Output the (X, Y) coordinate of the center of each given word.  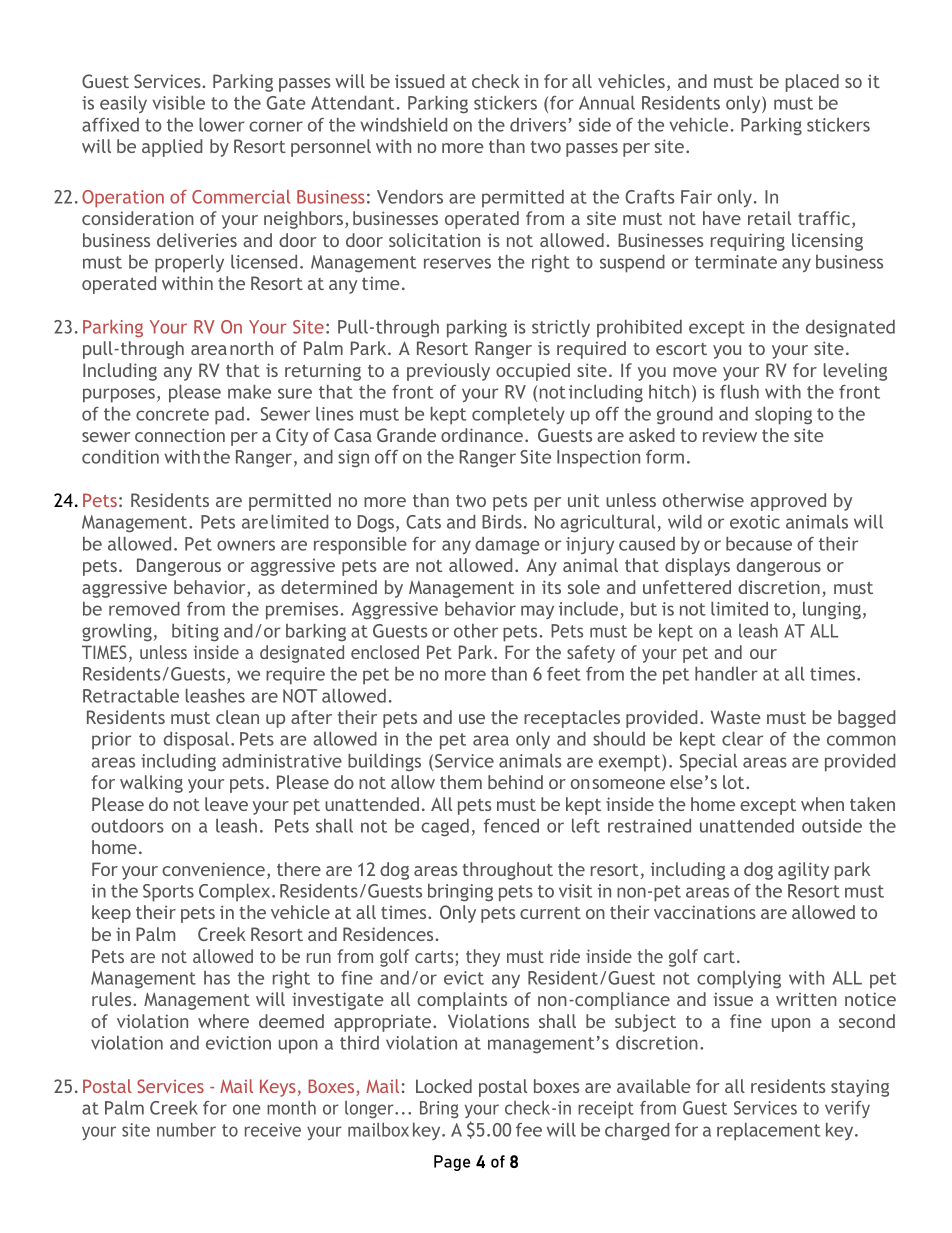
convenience (213, 869)
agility (803, 871)
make (249, 392)
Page (452, 1163)
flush (739, 392)
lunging (832, 611)
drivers (539, 125)
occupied (533, 372)
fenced (511, 826)
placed (812, 83)
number (186, 1130)
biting (195, 633)
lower (221, 125)
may (537, 612)
